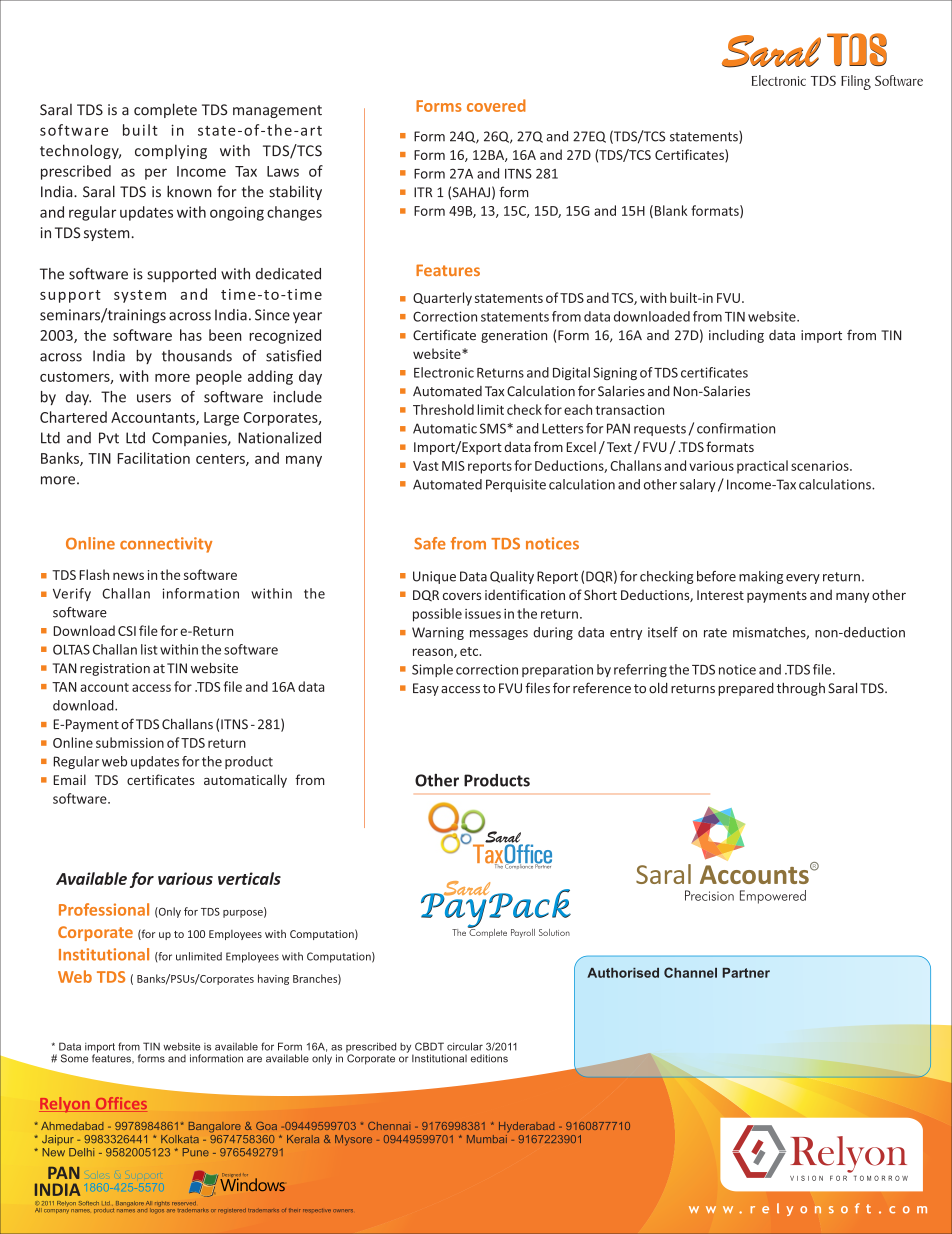 This document has height=1234, width=952. What do you see at coordinates (736, 336) in the document?
I see `including` at bounding box center [736, 336].
